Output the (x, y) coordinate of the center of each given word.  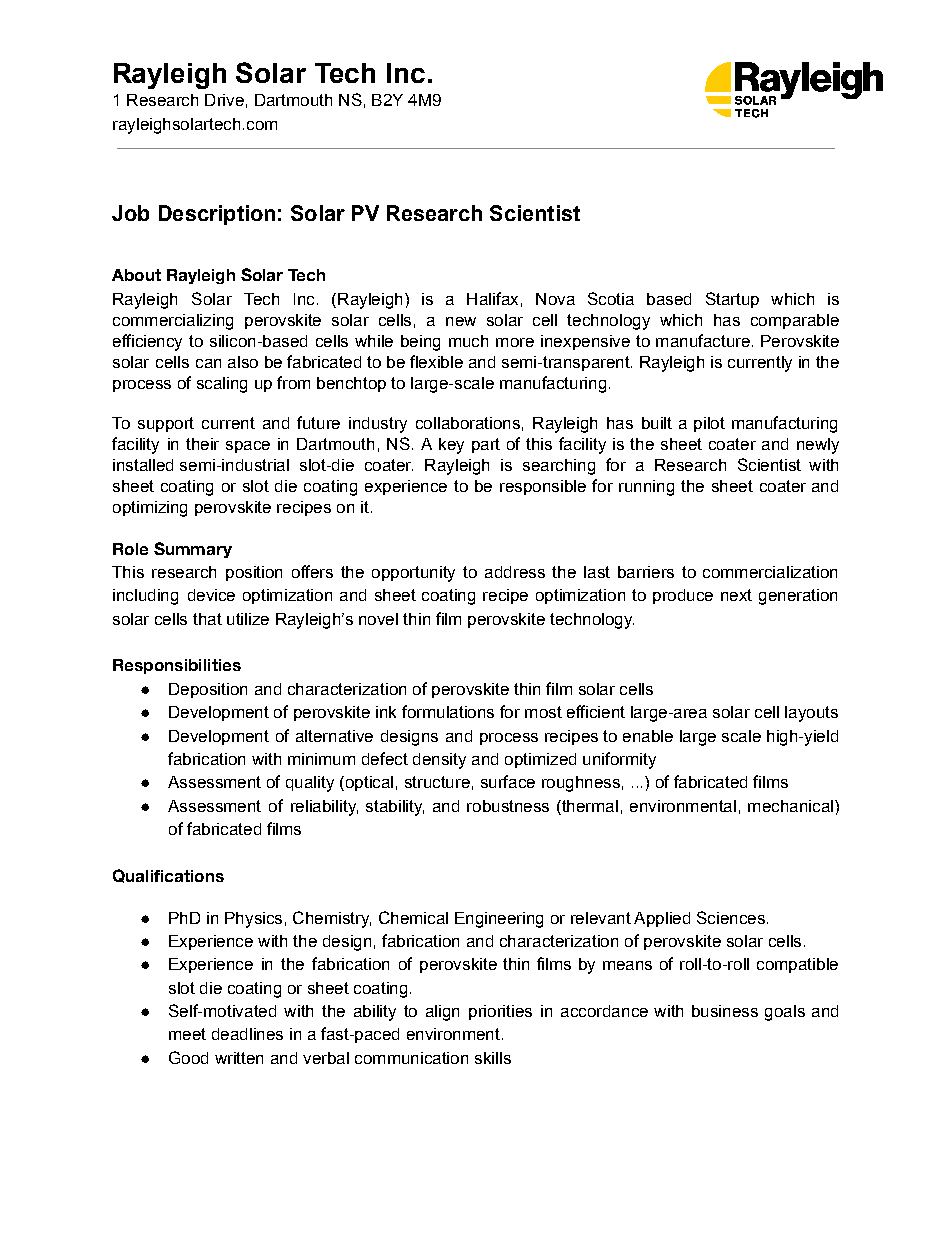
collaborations (468, 423)
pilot (709, 424)
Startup (732, 300)
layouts (811, 714)
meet (187, 1034)
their (202, 444)
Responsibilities (177, 666)
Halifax (492, 298)
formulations (448, 711)
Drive (224, 100)
